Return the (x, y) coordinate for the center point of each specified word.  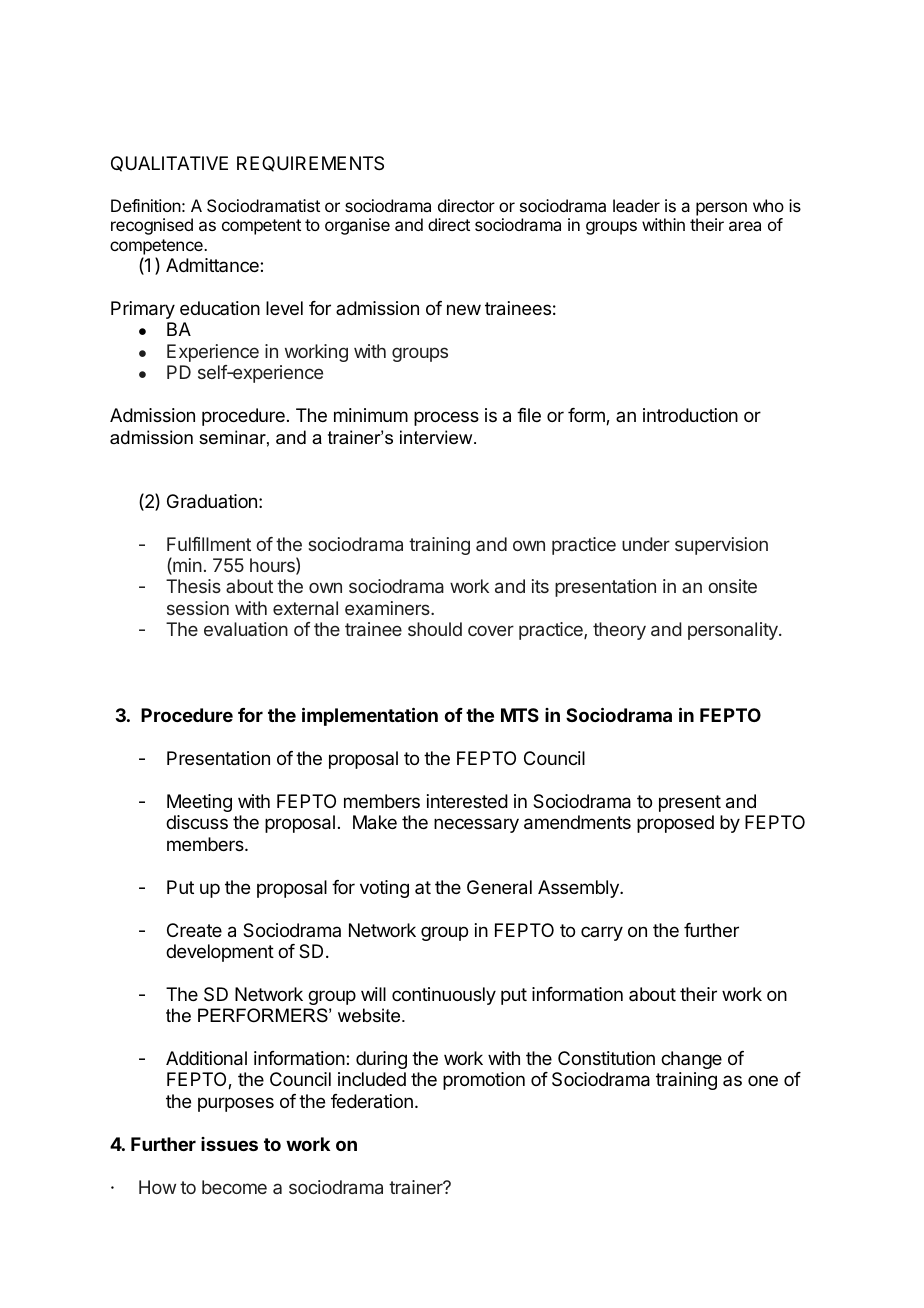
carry (602, 933)
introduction (690, 415)
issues (229, 1144)
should (435, 629)
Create (194, 930)
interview (437, 437)
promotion (484, 1081)
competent (261, 227)
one (763, 1080)
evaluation (246, 629)
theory (619, 631)
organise (357, 226)
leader (636, 205)
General (499, 887)
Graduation (212, 501)
